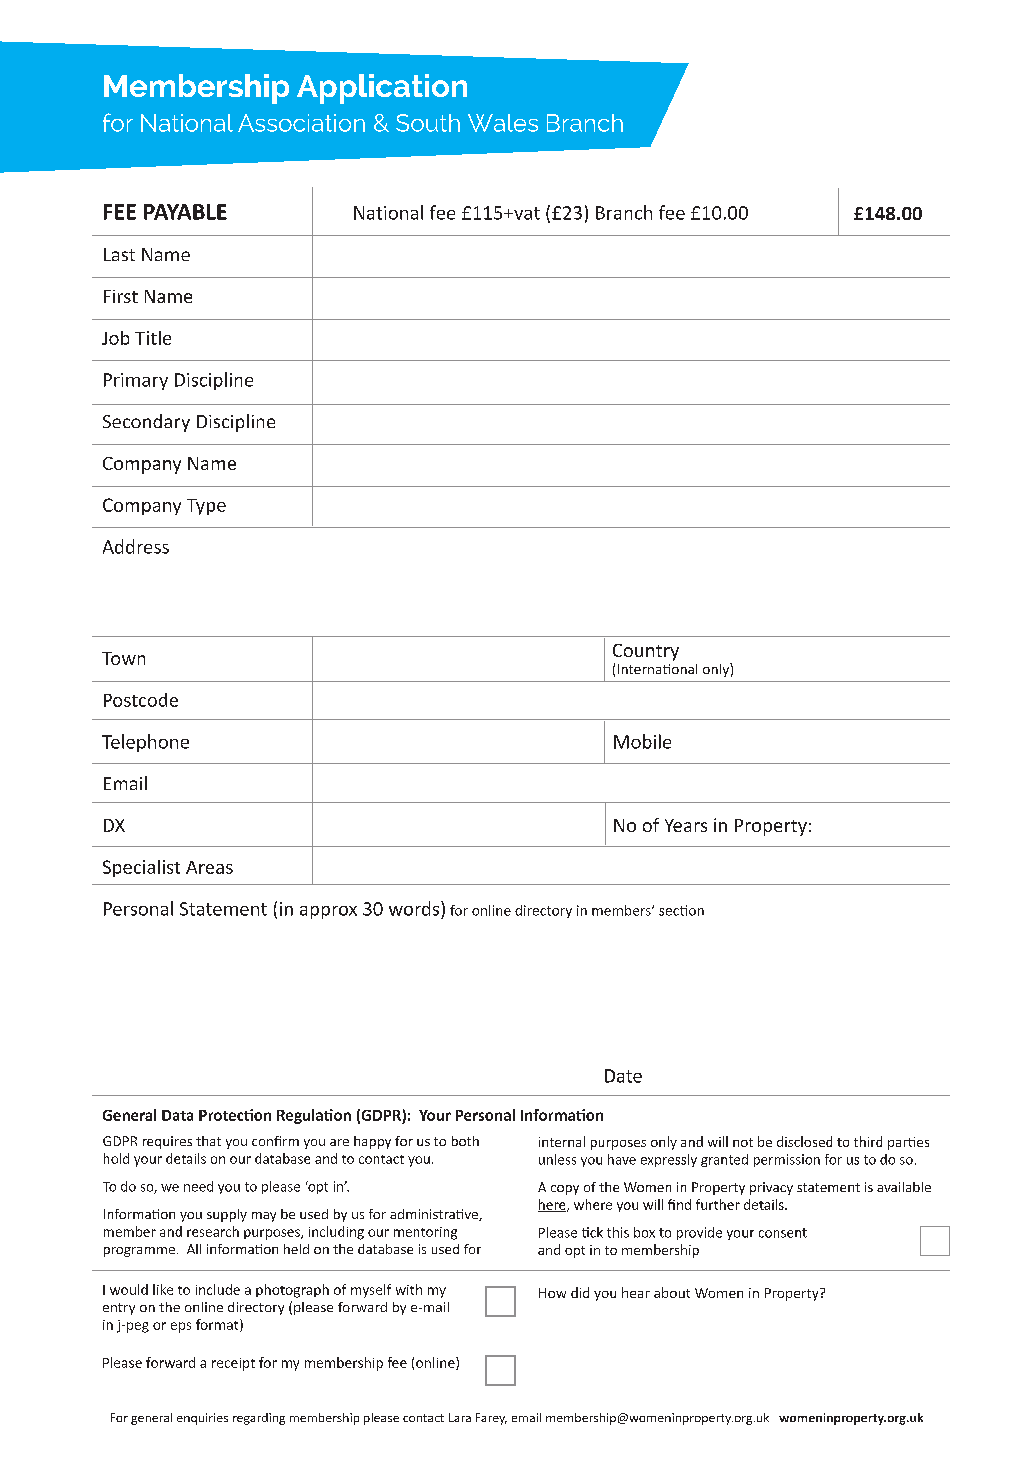 This screenshot has height=1465, width=1036. What do you see at coordinates (235, 1115) in the screenshot?
I see `Protection` at bounding box center [235, 1115].
